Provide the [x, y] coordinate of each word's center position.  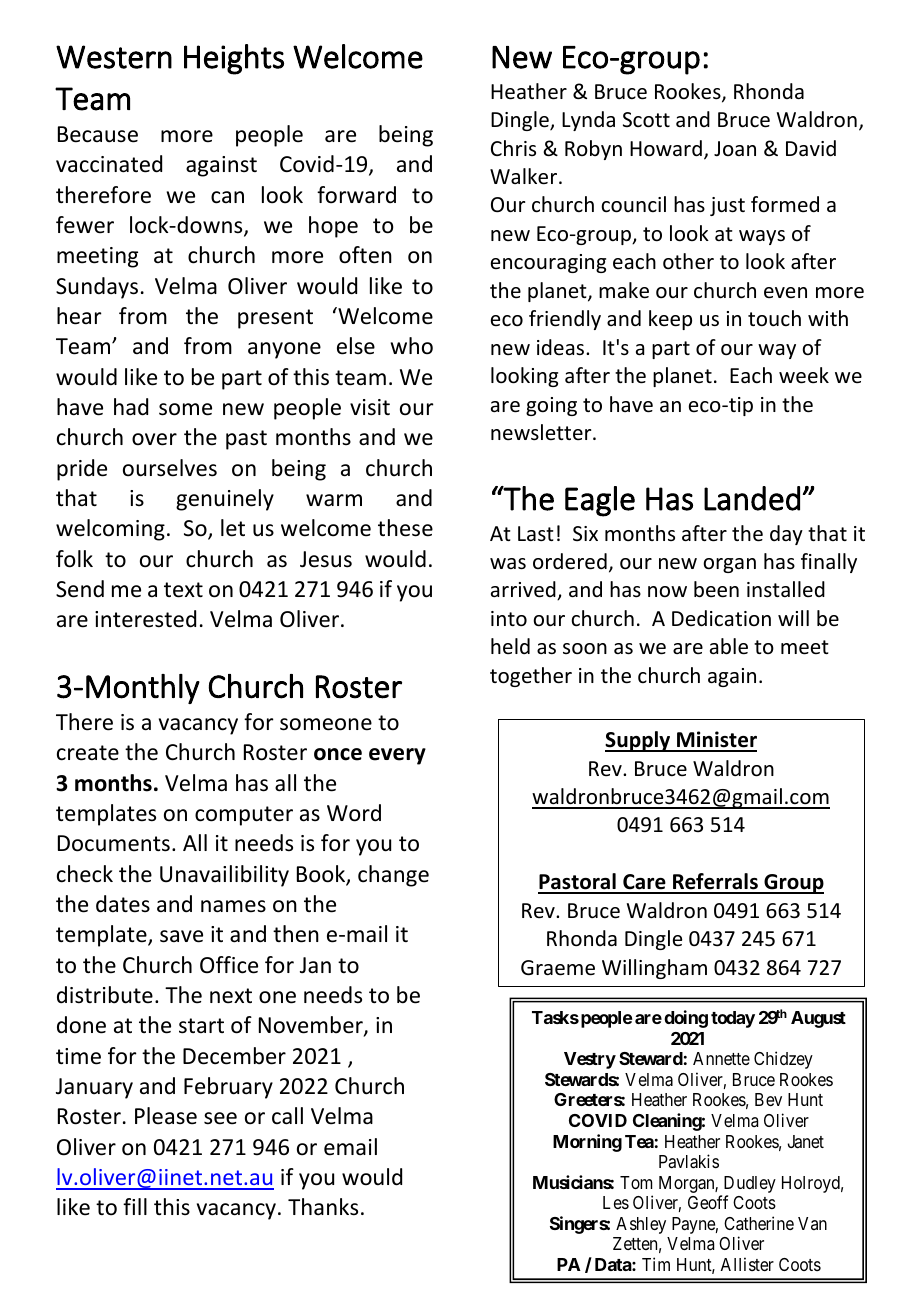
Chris [513, 148]
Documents [114, 843]
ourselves [170, 468]
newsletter [542, 432]
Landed [752, 498]
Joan [735, 148]
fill [135, 1206]
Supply [639, 741]
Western [114, 57]
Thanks [323, 1207]
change [393, 876]
